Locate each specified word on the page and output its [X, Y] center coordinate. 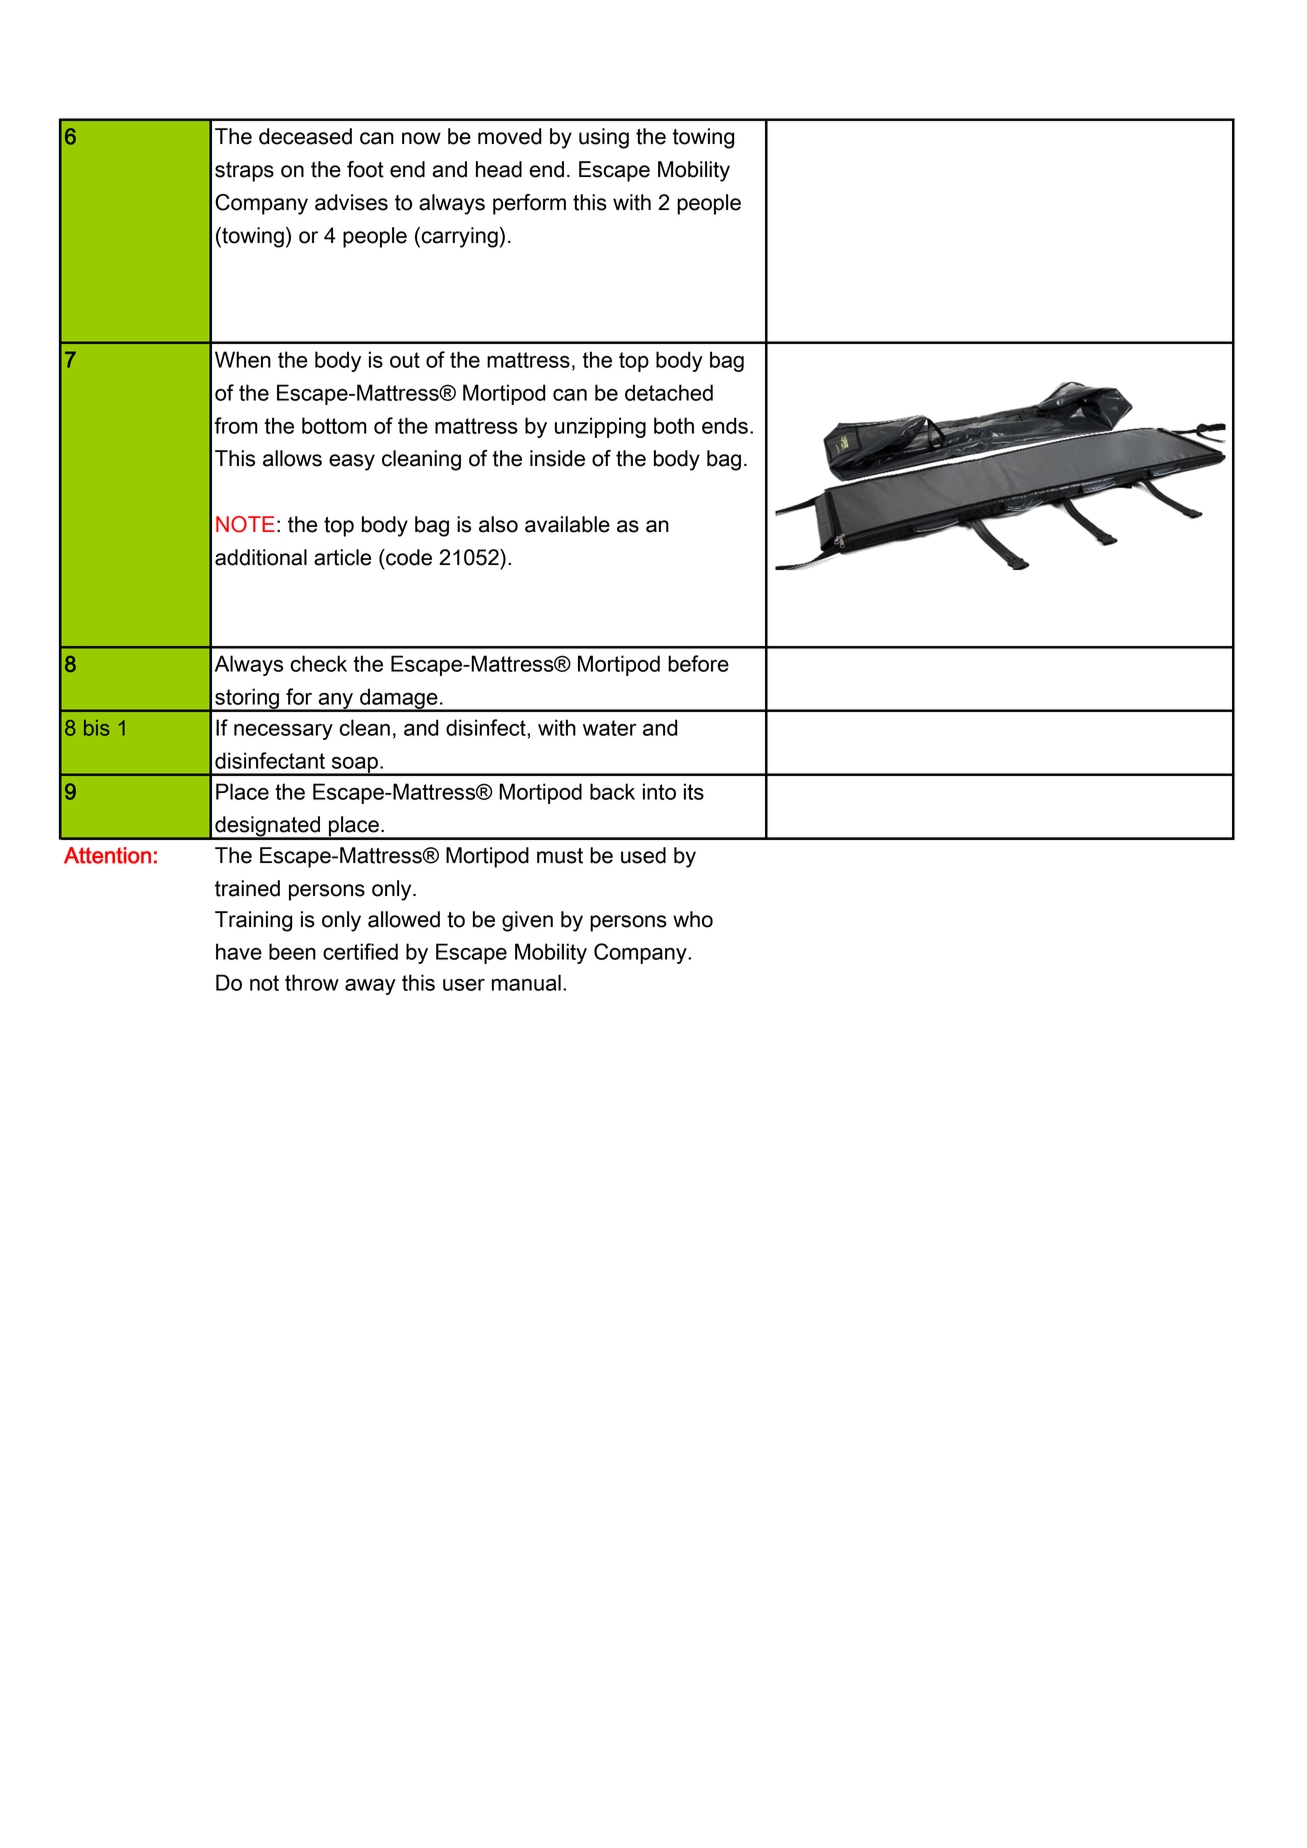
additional [261, 557]
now [421, 138]
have [239, 951]
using [604, 138]
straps [244, 172]
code [408, 557]
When [243, 359]
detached [669, 392]
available [567, 524]
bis [96, 728]
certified [360, 951]
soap [355, 766]
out [405, 360]
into [659, 791]
